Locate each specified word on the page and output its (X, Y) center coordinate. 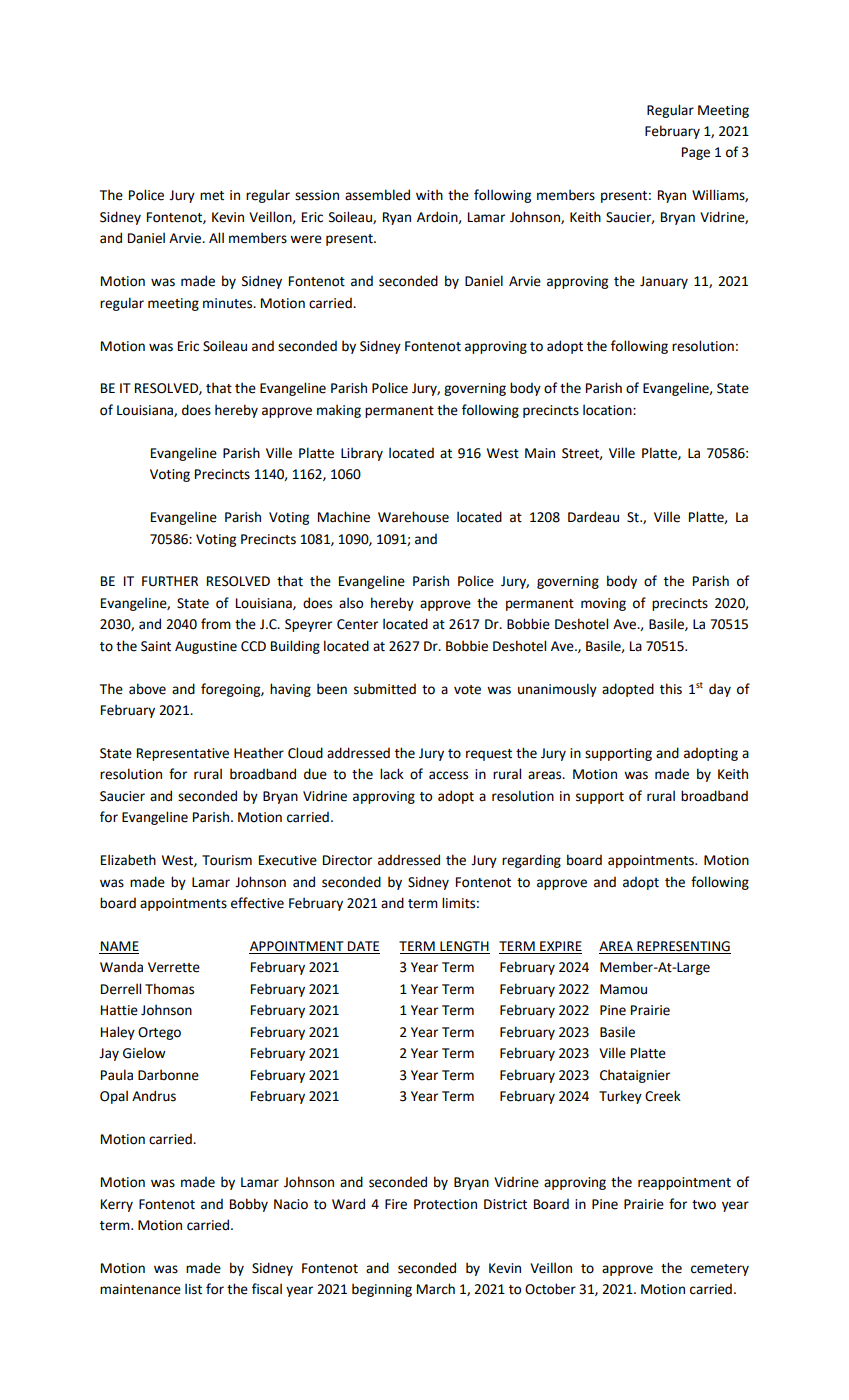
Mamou (623, 989)
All (216, 237)
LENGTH (464, 947)
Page (696, 153)
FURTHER (170, 581)
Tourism (227, 860)
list (193, 1289)
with (429, 195)
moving (603, 604)
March (436, 1289)
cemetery (720, 1270)
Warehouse (413, 517)
